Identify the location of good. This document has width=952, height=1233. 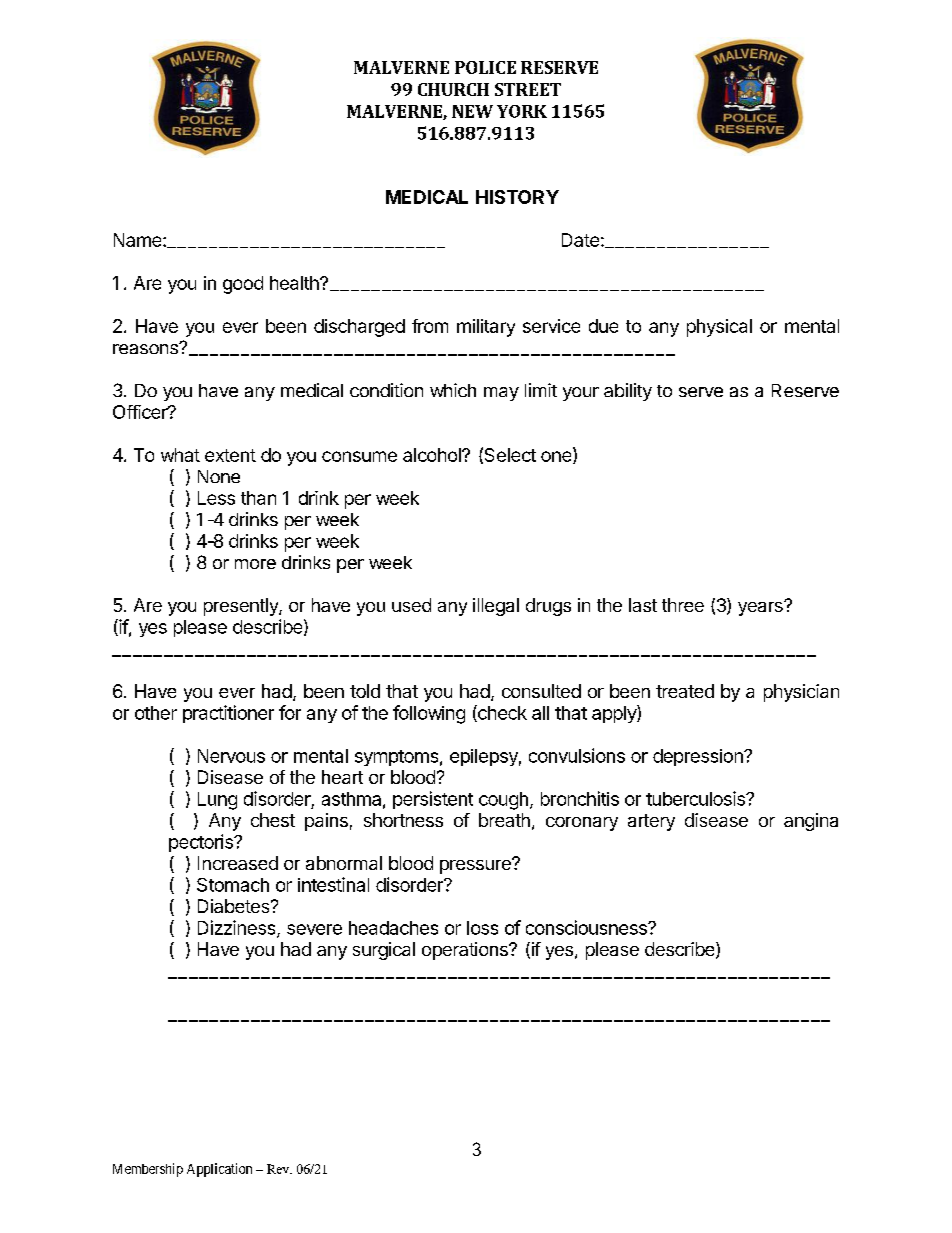
(243, 285).
